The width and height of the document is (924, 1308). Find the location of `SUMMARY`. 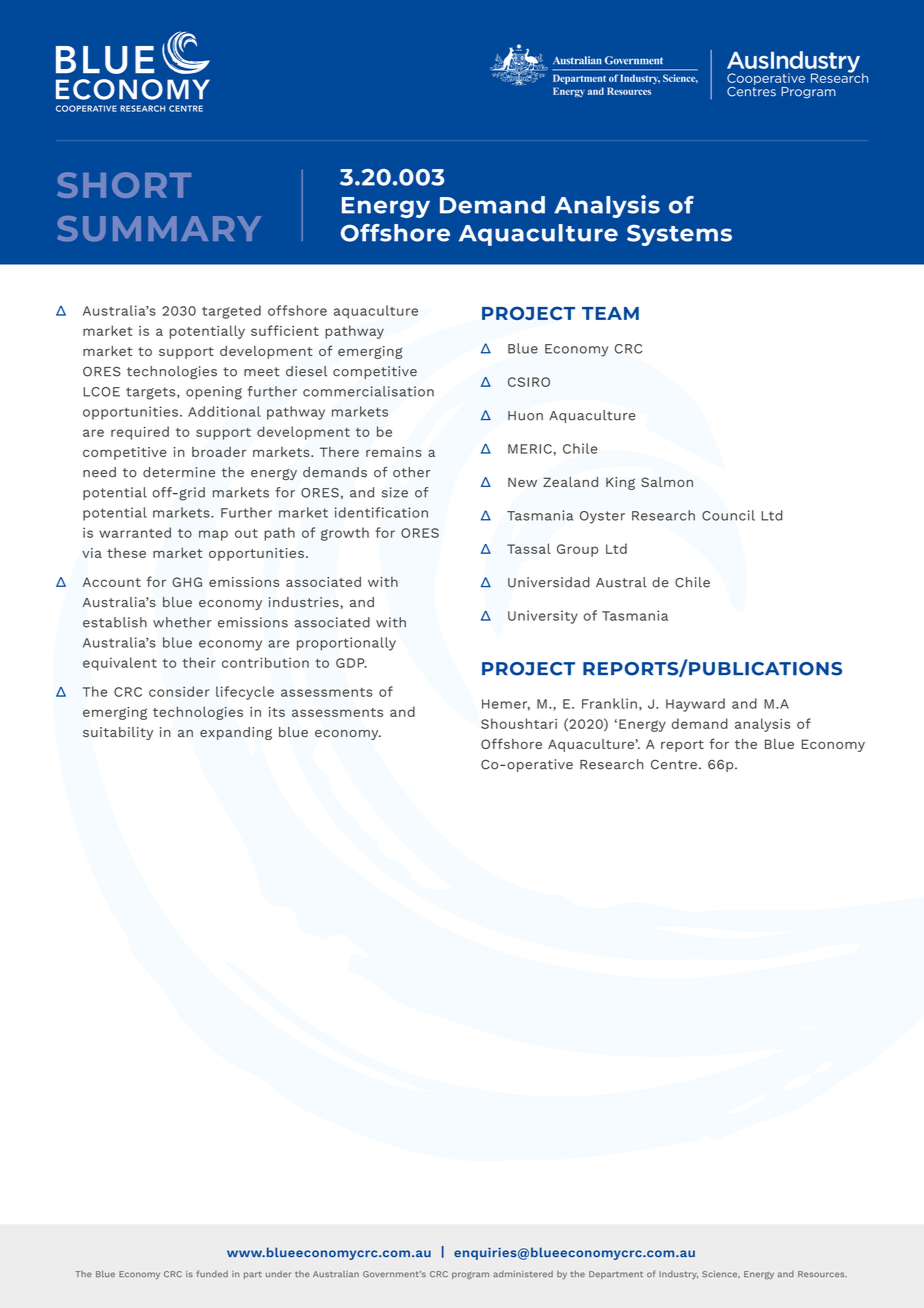

SUMMARY is located at coordinates (159, 229).
